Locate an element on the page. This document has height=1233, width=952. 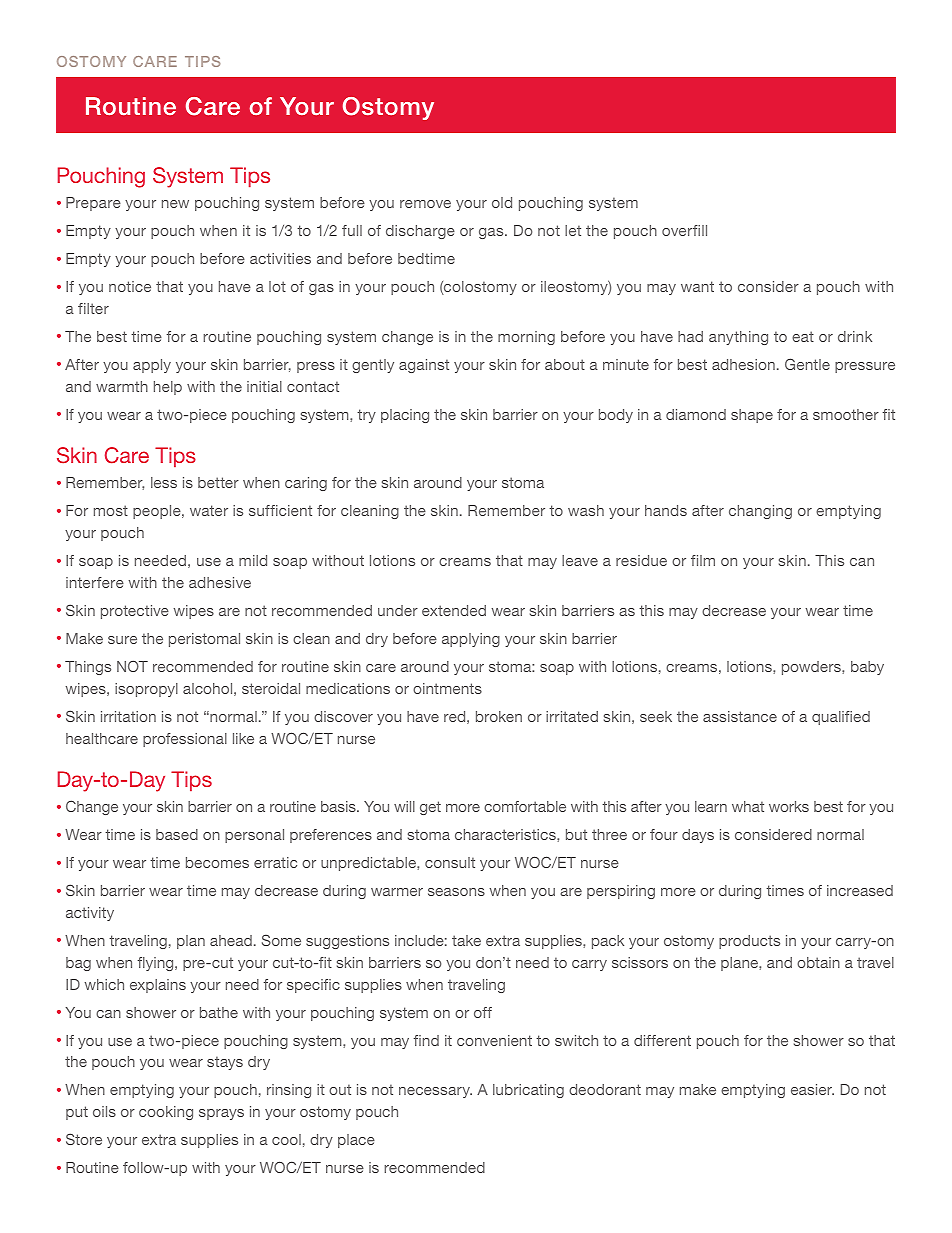
discharge is located at coordinates (420, 232).
